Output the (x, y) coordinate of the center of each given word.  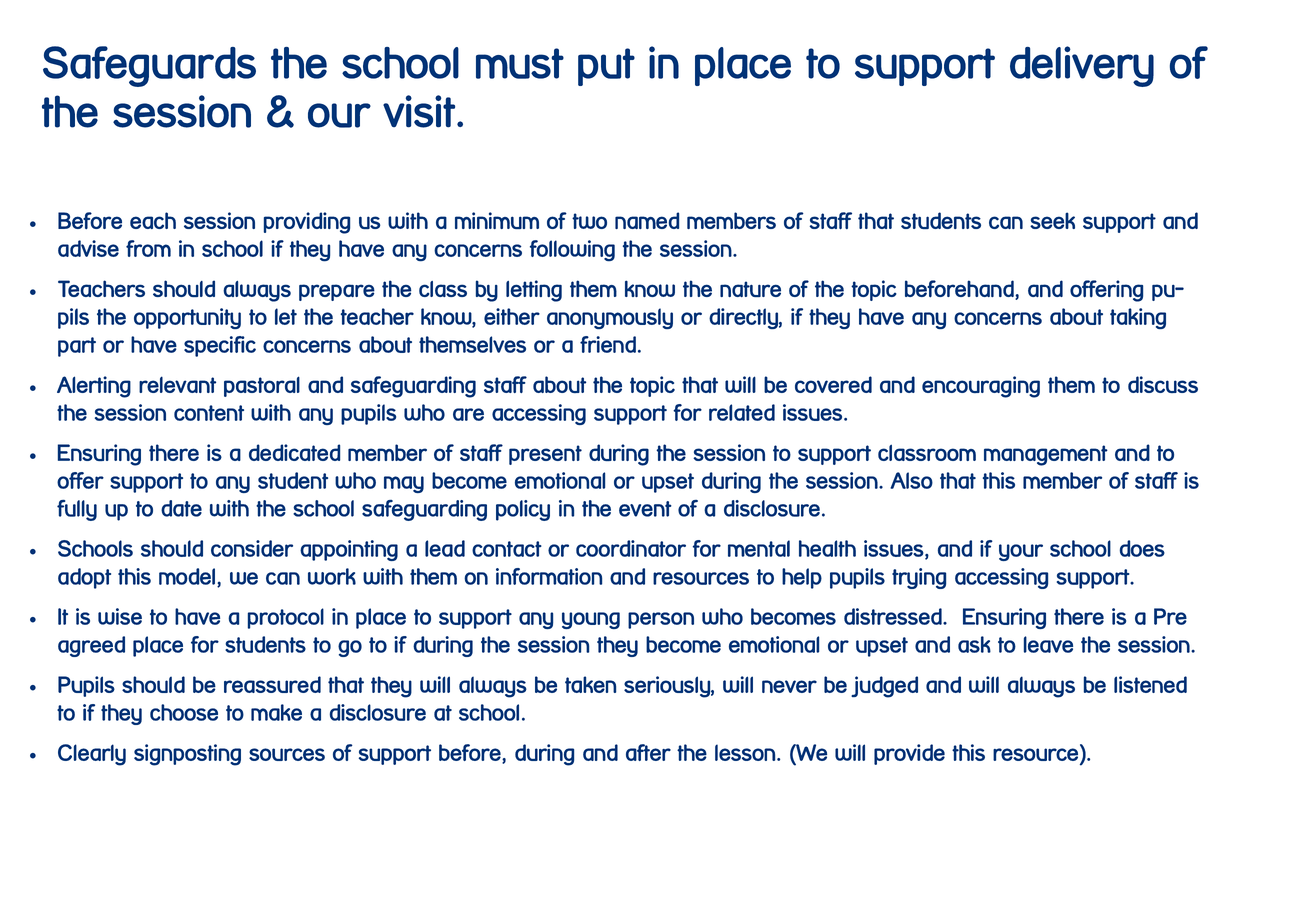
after (648, 752)
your (1021, 552)
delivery (1082, 66)
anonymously (610, 318)
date (181, 508)
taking (1138, 318)
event (645, 509)
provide (909, 754)
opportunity (187, 318)
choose (184, 712)
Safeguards (149, 66)
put (606, 67)
